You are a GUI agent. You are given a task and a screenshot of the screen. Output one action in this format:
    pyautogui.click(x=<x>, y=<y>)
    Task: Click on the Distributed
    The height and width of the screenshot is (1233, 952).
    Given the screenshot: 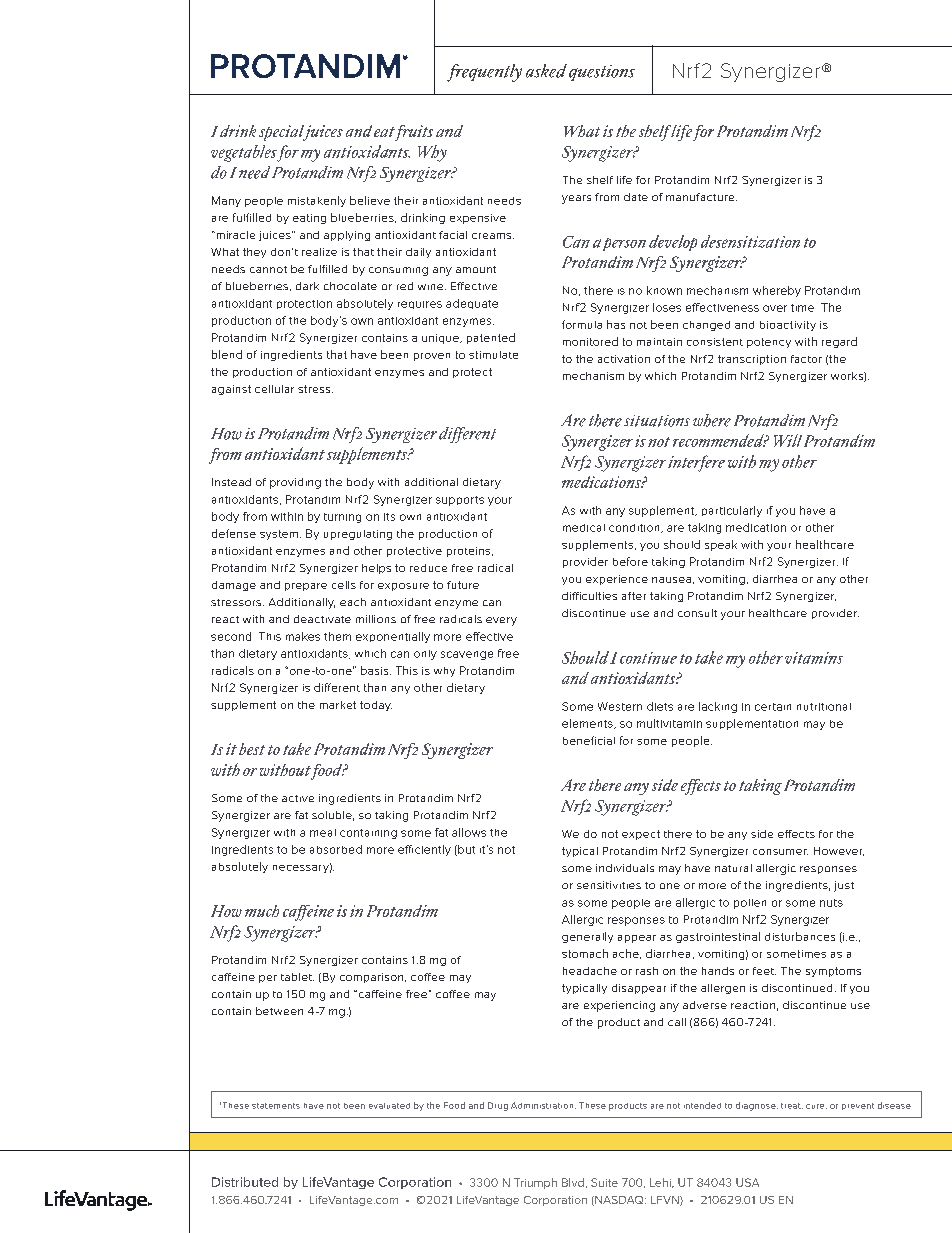 What is the action you would take?
    pyautogui.click(x=245, y=1182)
